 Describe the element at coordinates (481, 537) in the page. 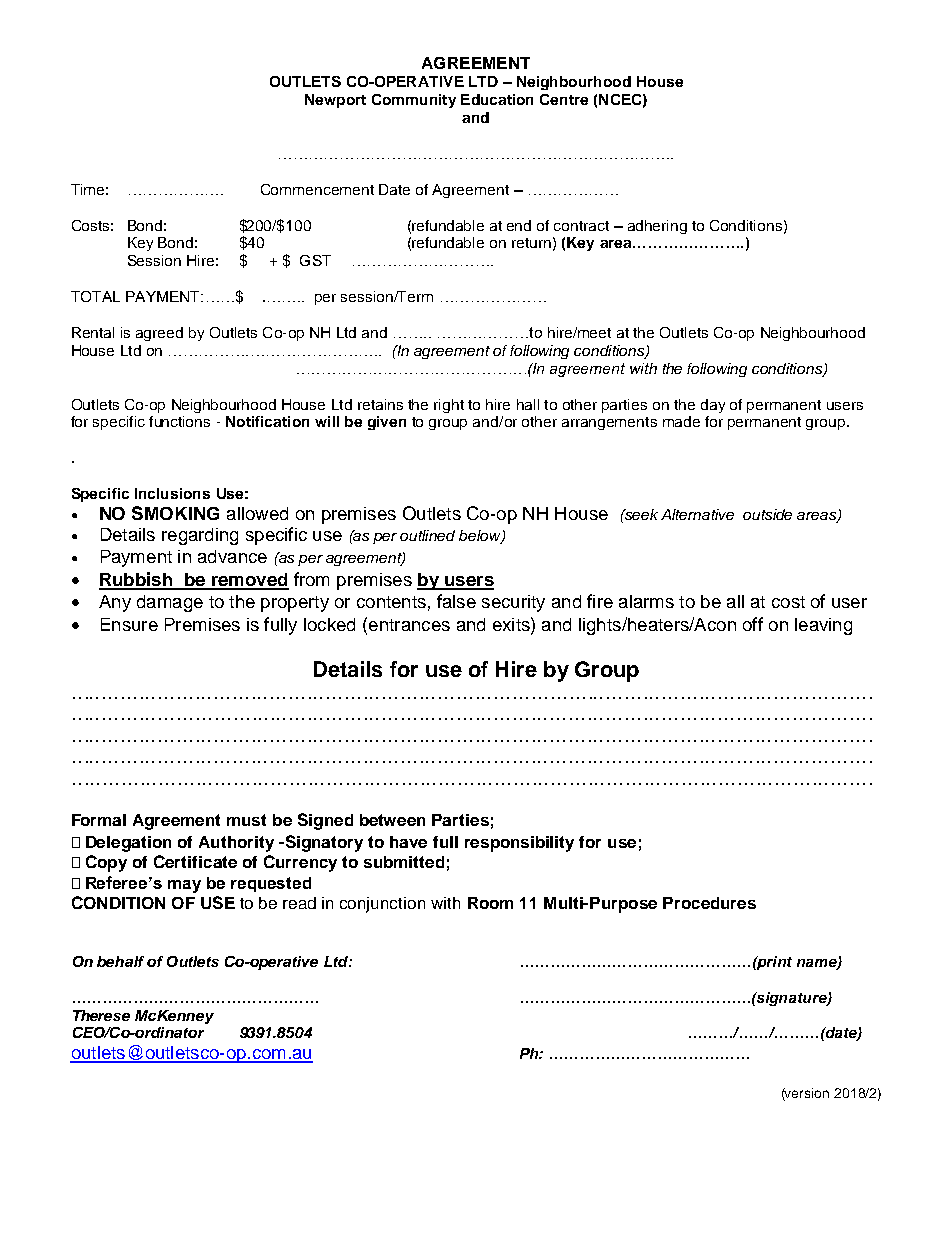

I see `below` at that location.
